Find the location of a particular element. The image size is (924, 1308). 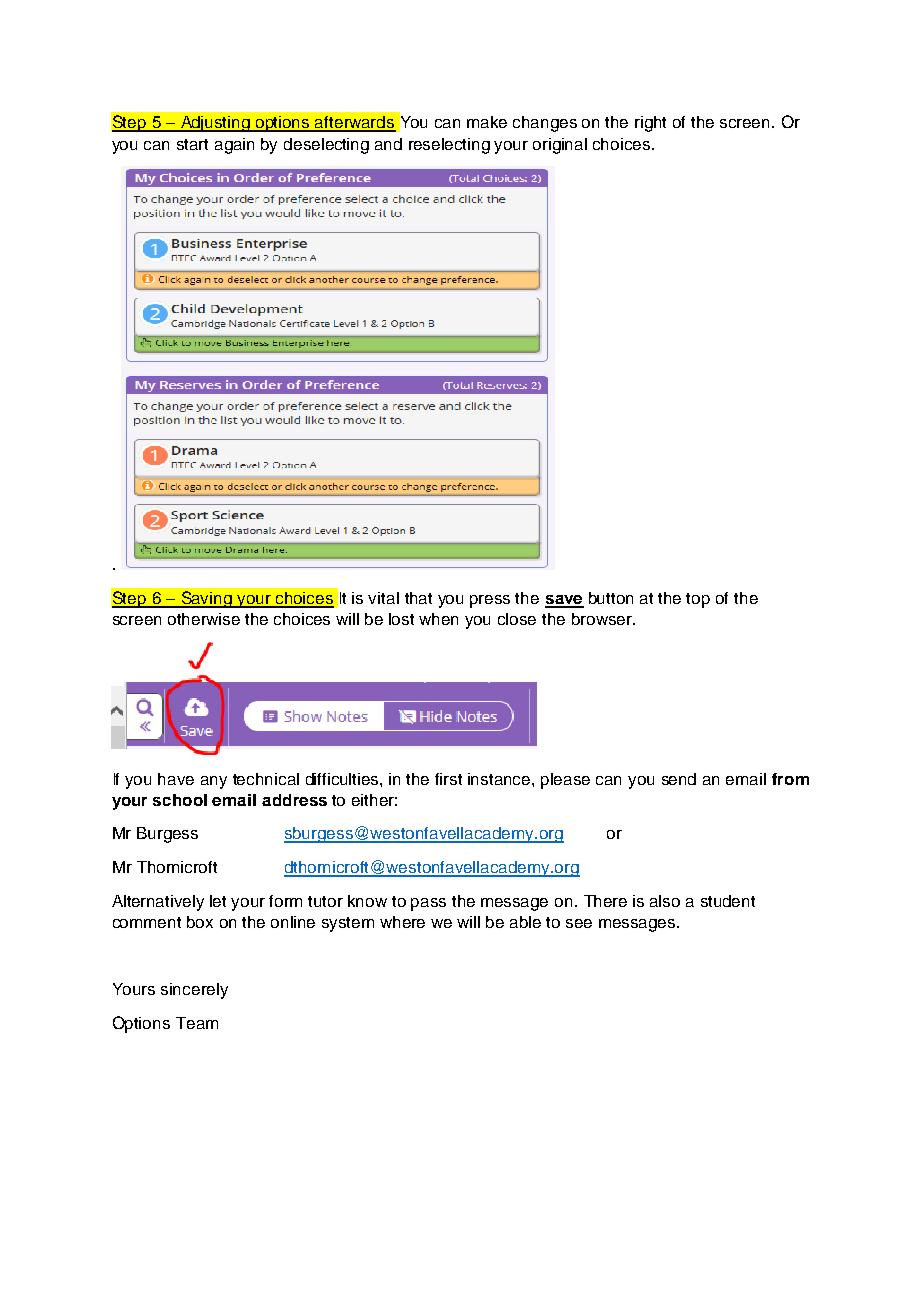

right is located at coordinates (650, 124).
